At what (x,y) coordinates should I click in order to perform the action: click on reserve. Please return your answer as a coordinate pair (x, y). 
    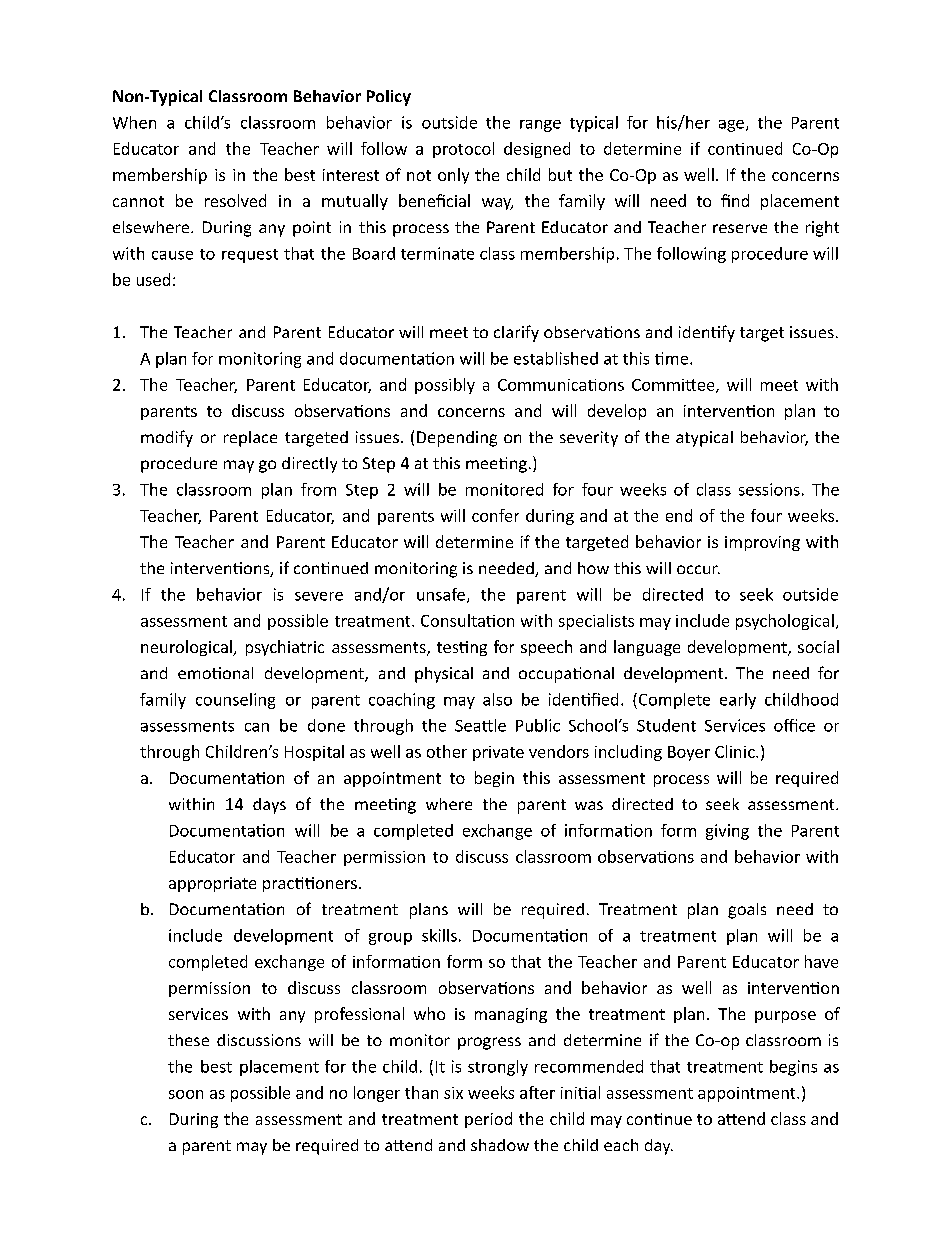
    Looking at the image, I should click on (740, 228).
